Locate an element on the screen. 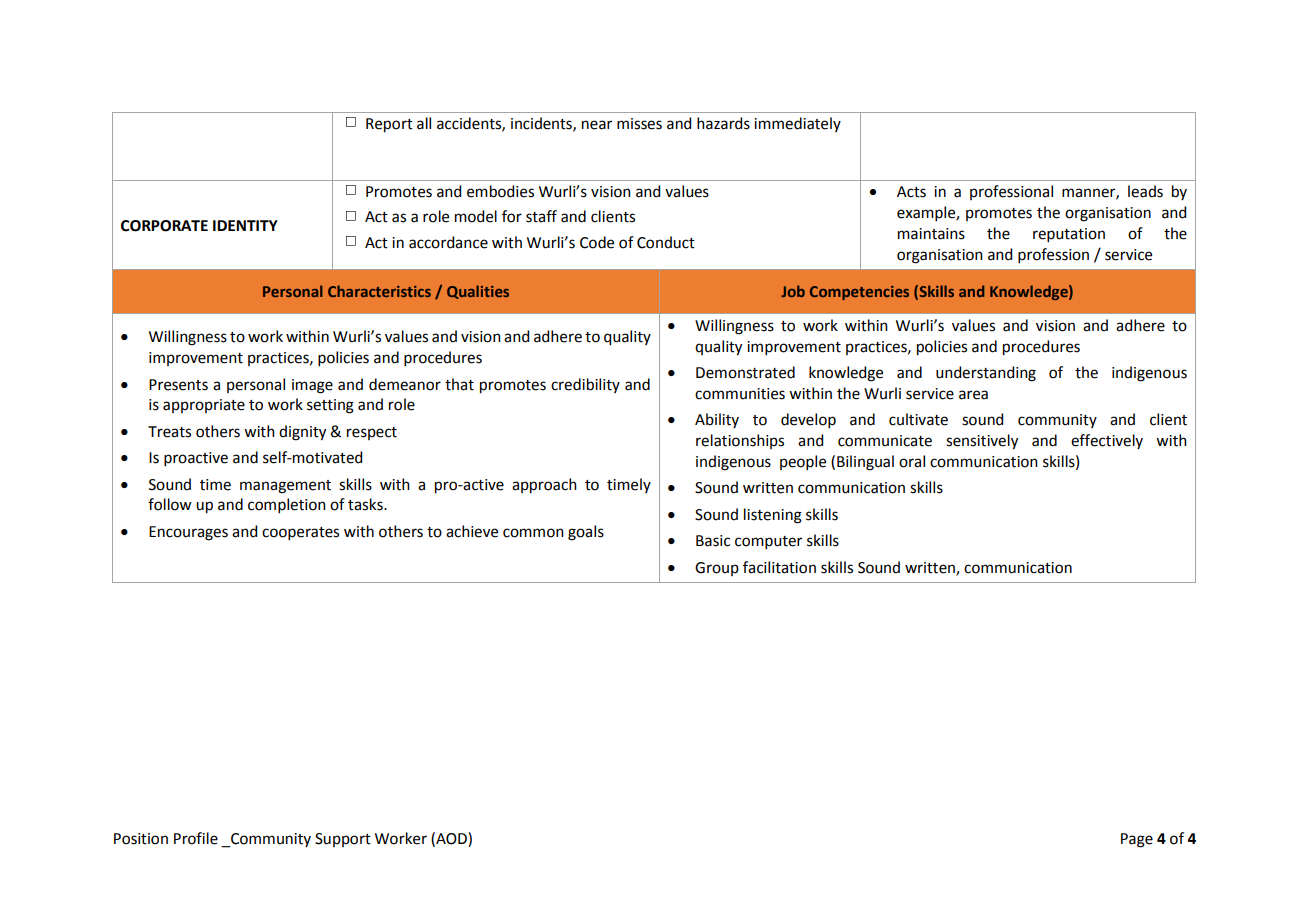  Report is located at coordinates (389, 125).
